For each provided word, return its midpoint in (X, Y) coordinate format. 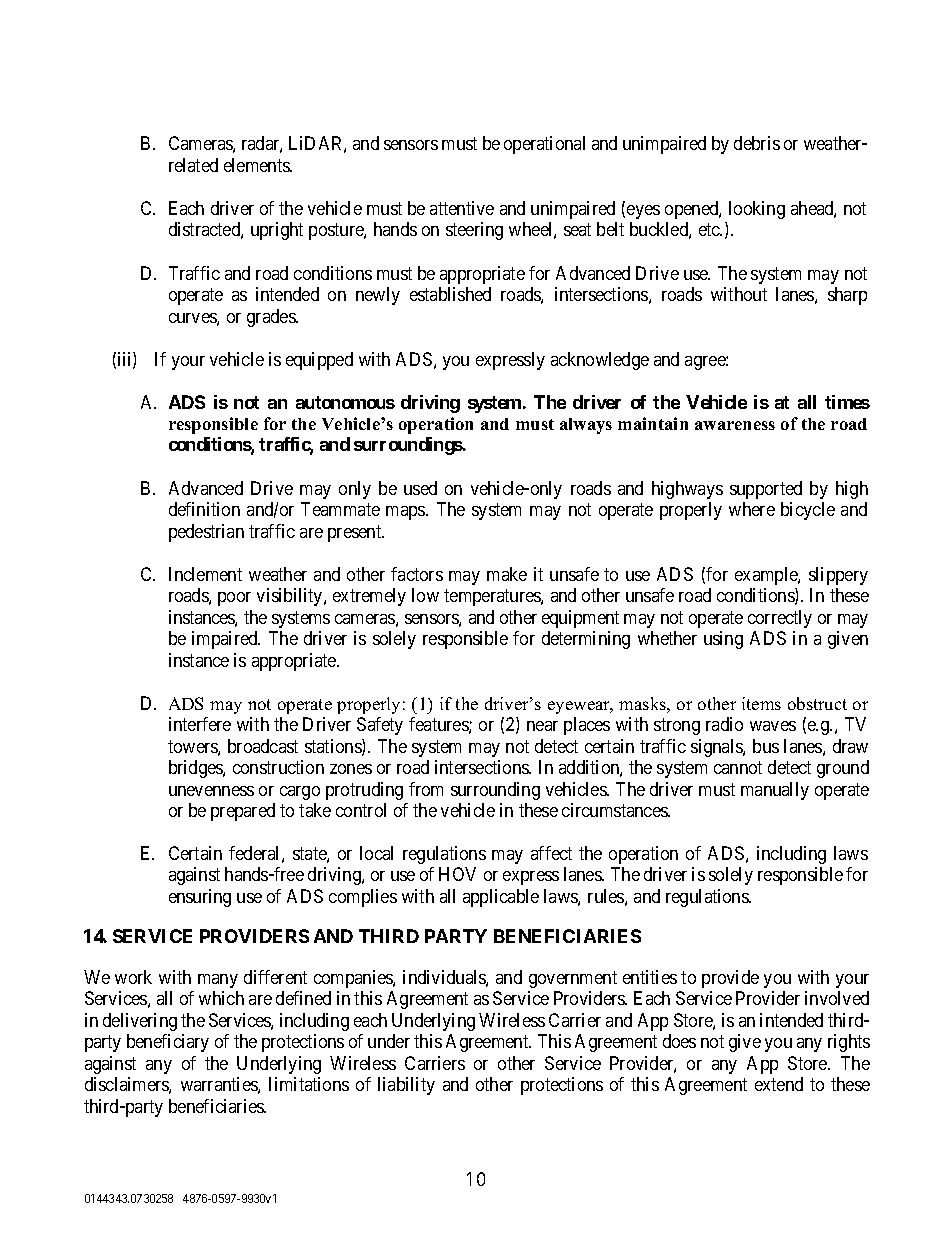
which (221, 998)
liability (406, 1086)
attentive (462, 208)
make (507, 574)
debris (757, 143)
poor (234, 599)
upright (277, 231)
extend (779, 1084)
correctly (780, 619)
